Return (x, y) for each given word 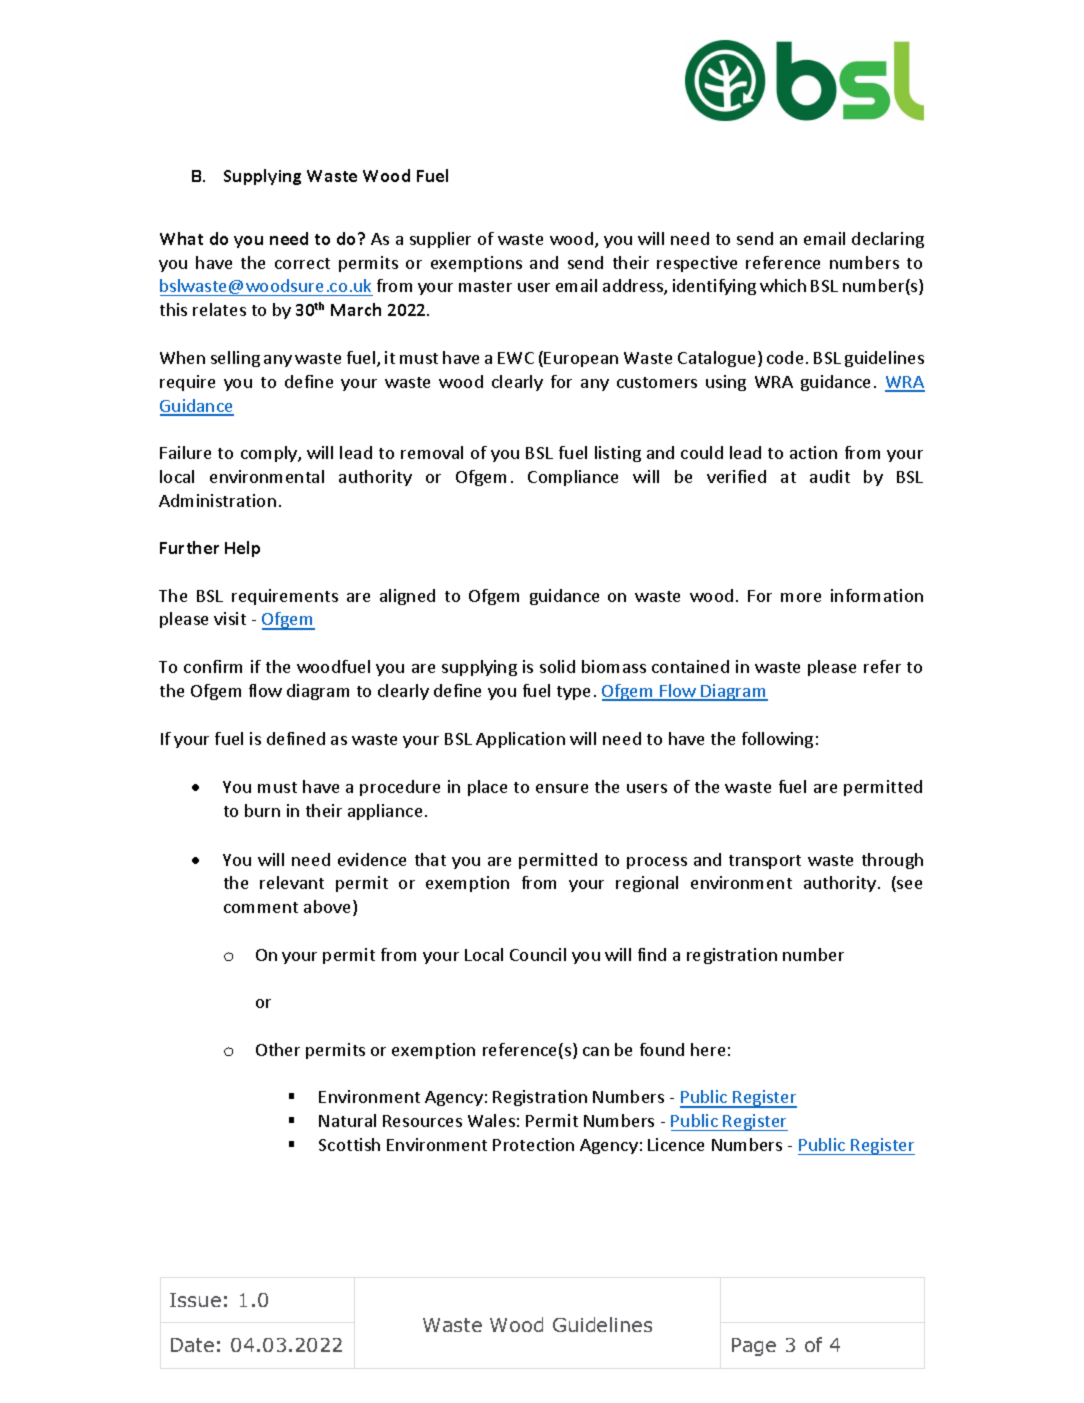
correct (302, 263)
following (777, 740)
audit (830, 476)
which (783, 285)
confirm (213, 666)
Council (538, 954)
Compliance (573, 478)
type (573, 693)
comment (261, 907)
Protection (533, 1144)
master (485, 286)
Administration (217, 500)
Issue (195, 1300)
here (708, 1049)
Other (278, 1049)
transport (765, 862)
